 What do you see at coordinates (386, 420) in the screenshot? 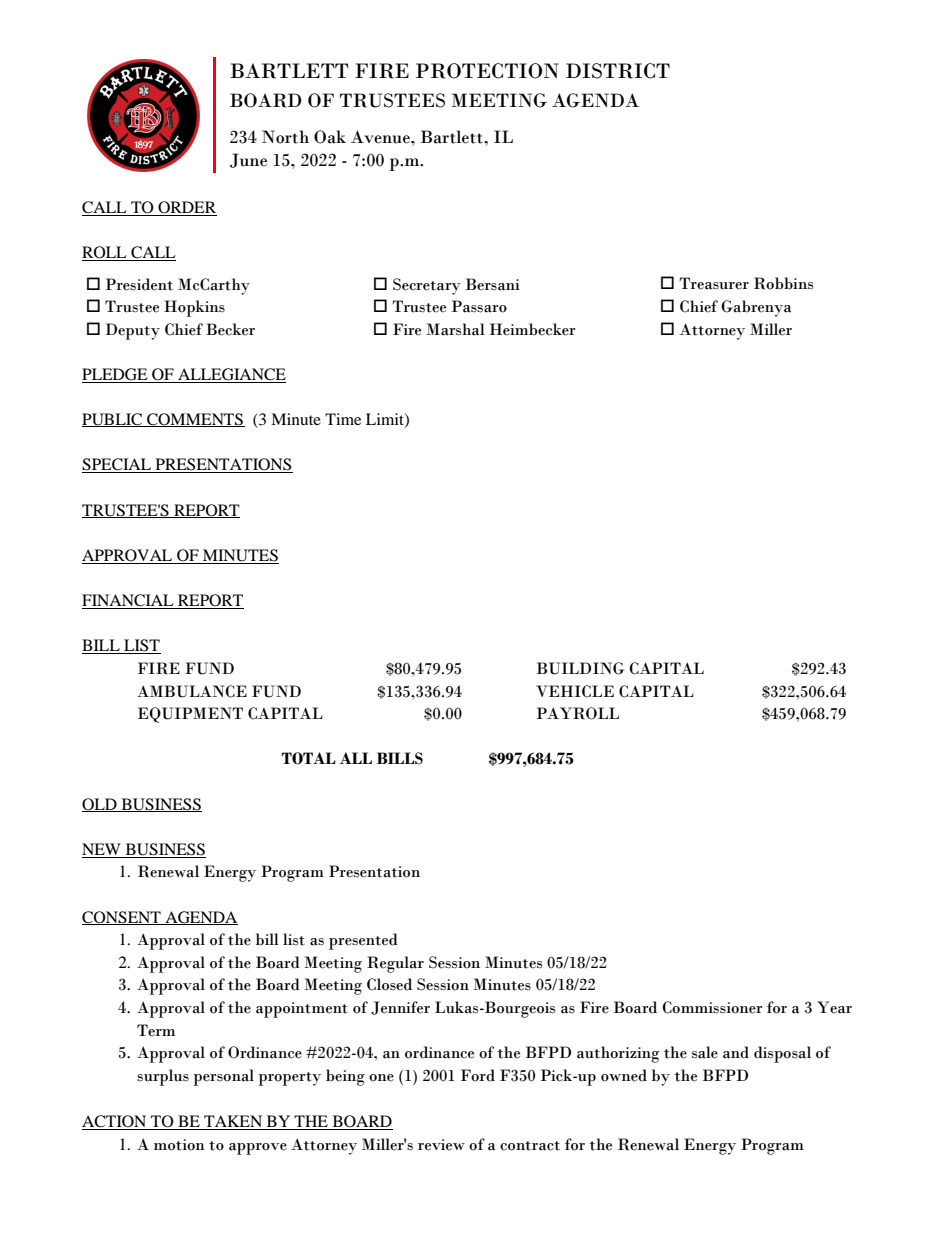
I see `Limit` at bounding box center [386, 420].
